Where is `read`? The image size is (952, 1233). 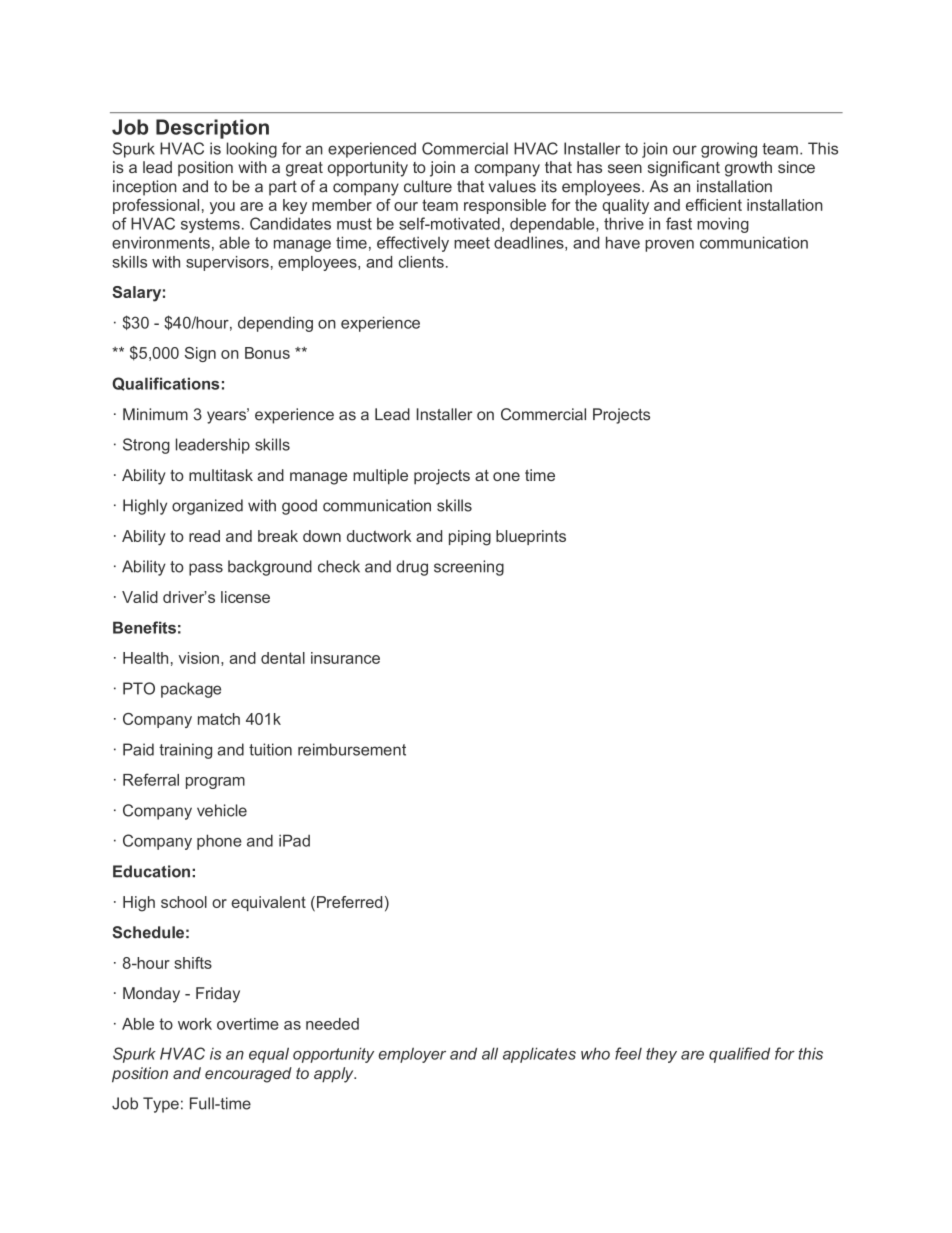
read is located at coordinates (204, 536).
